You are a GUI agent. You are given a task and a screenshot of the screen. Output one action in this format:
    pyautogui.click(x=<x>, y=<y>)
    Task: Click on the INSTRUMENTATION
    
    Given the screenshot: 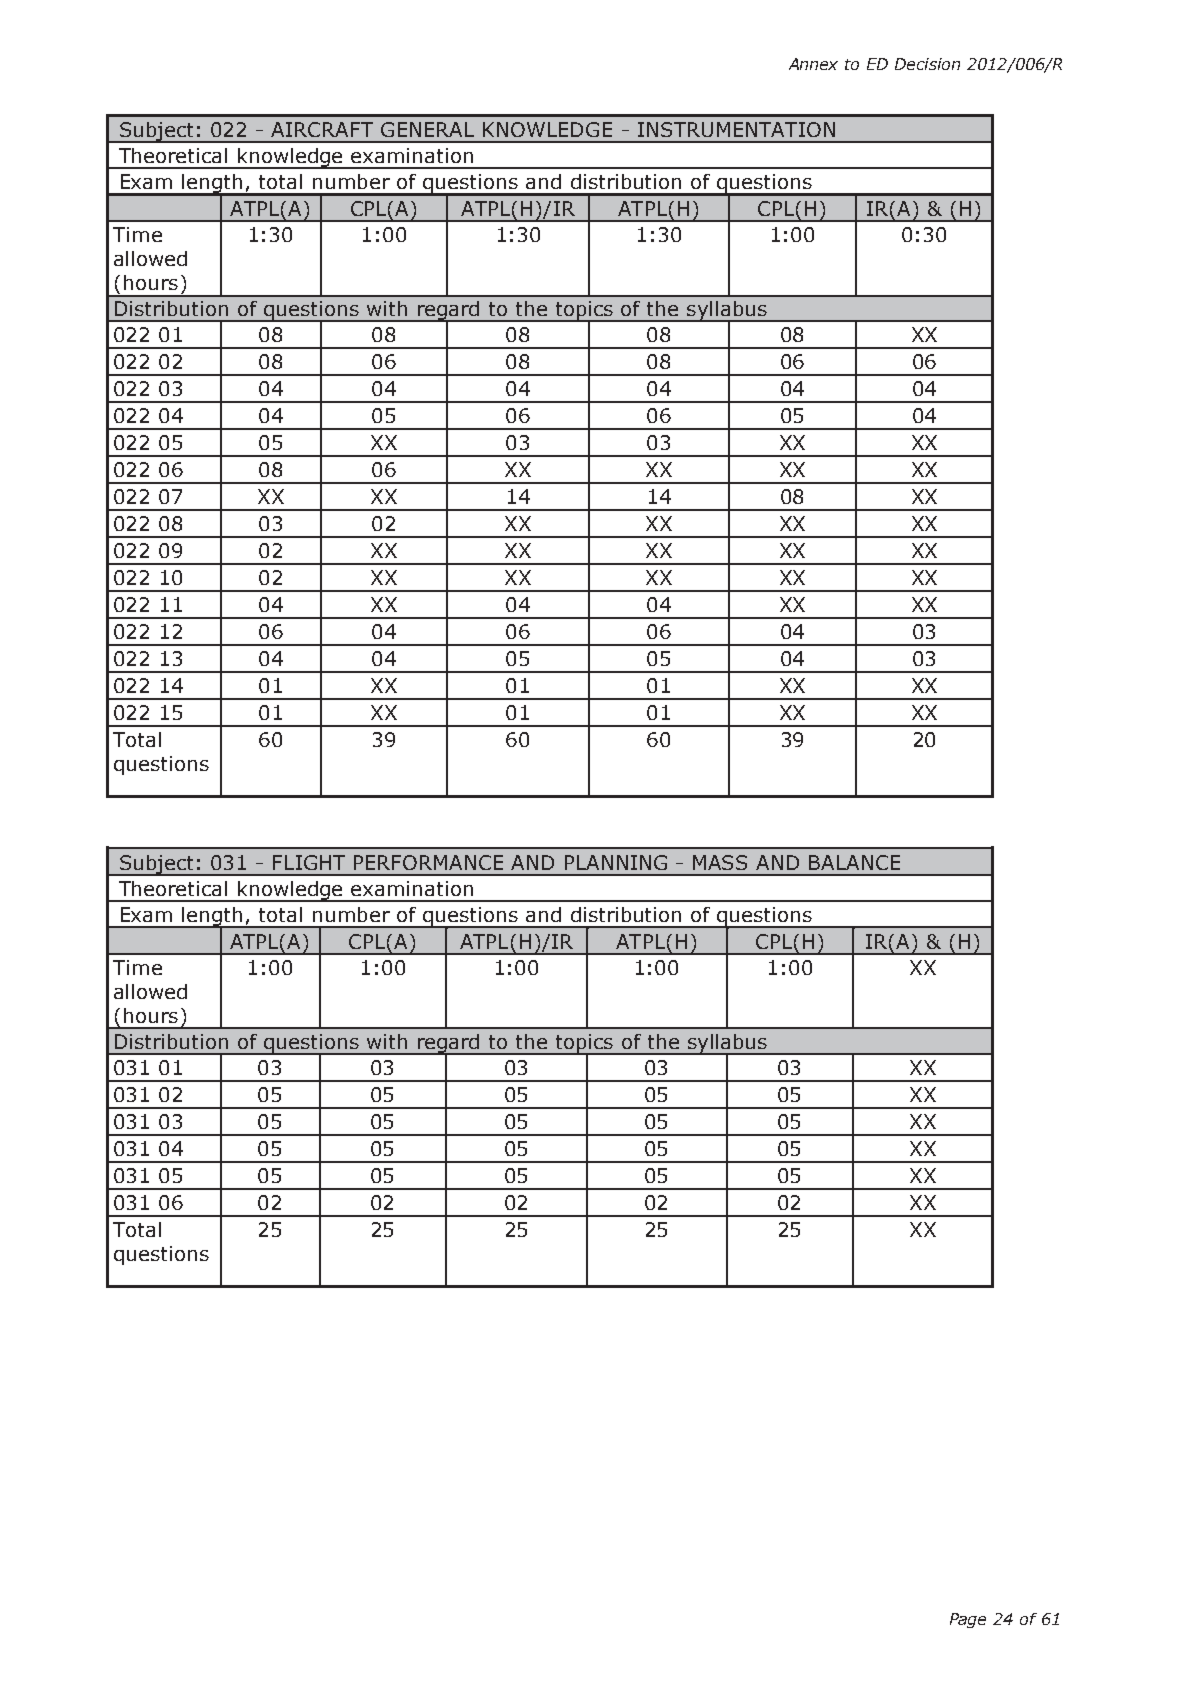 What is the action you would take?
    pyautogui.click(x=736, y=129)
